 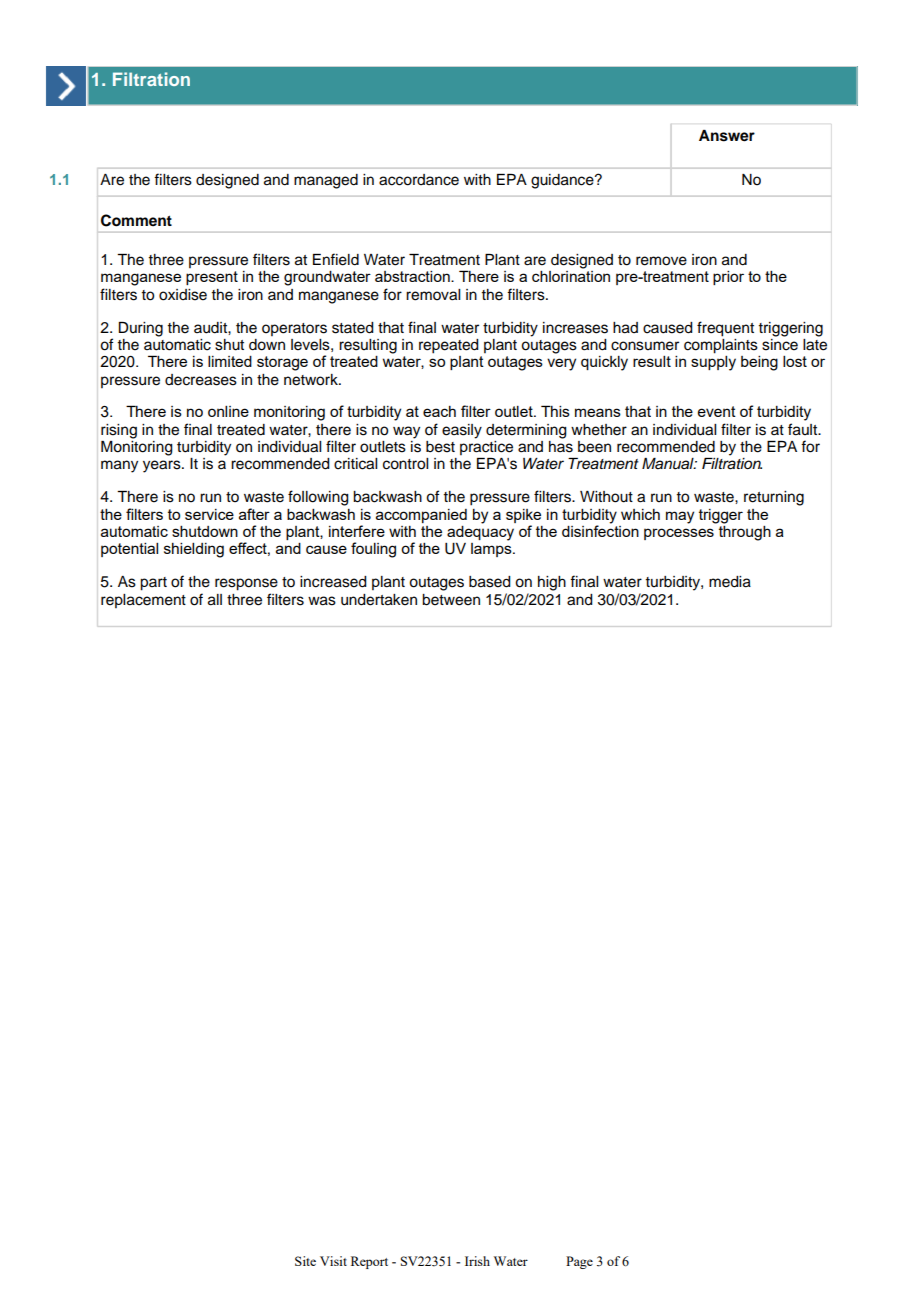 I want to click on Page, so click(x=579, y=1262).
